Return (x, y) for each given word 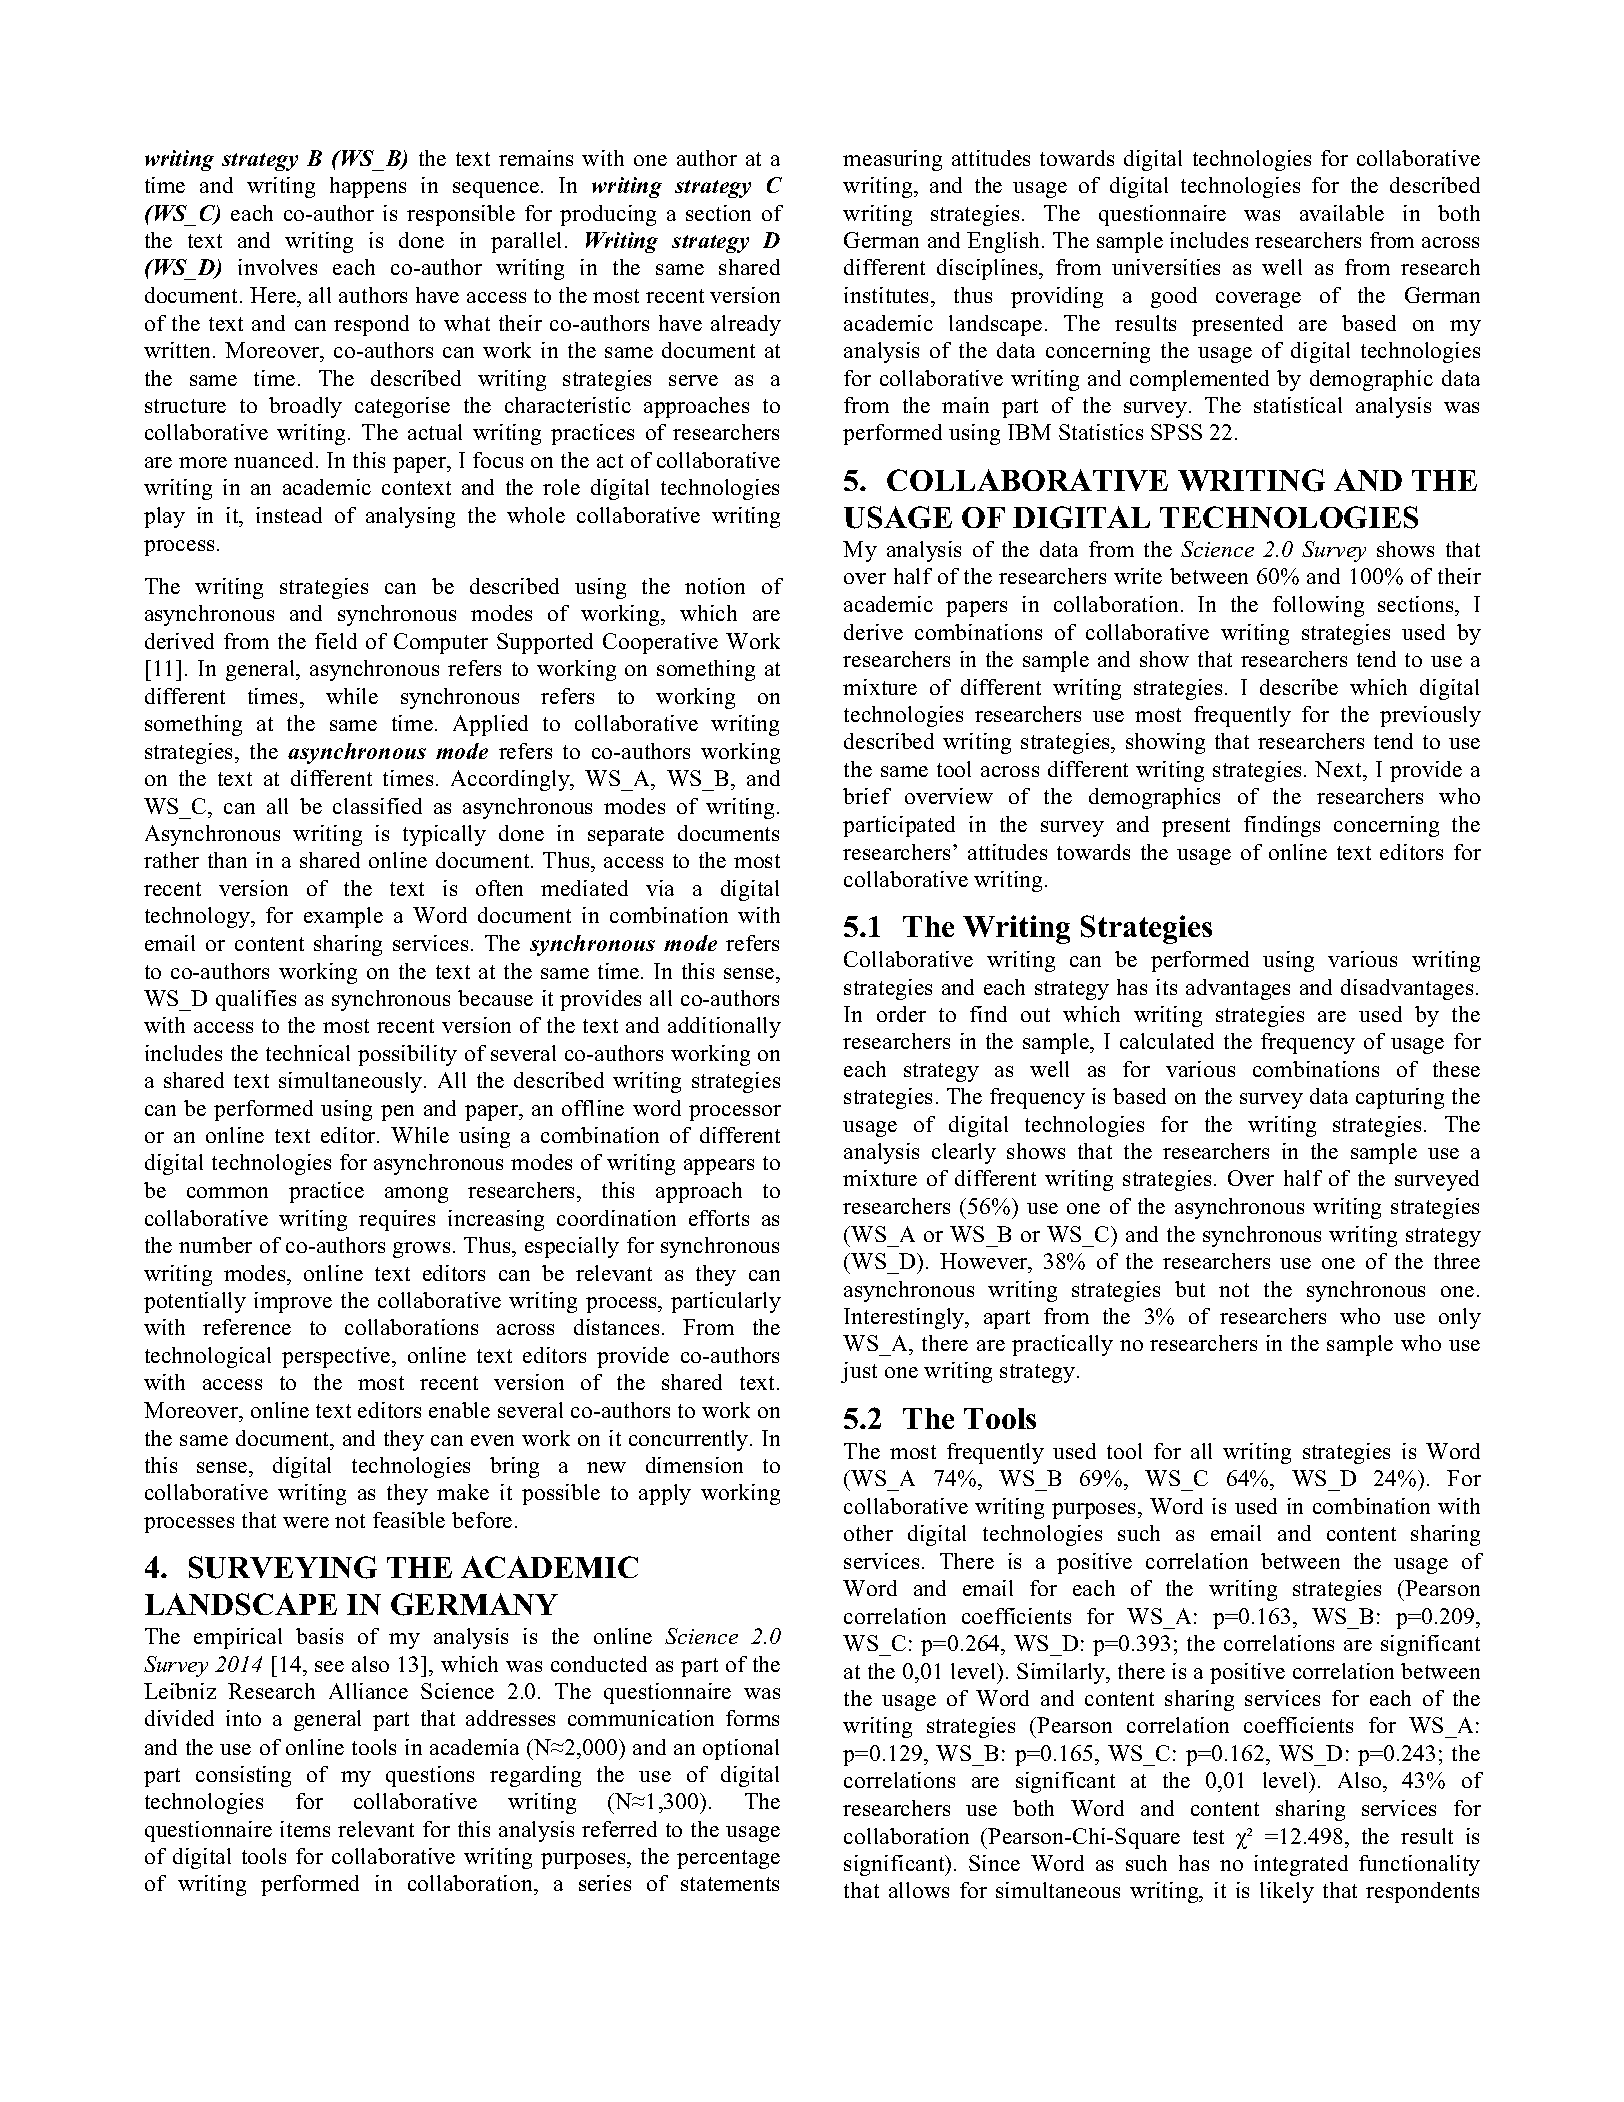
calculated (1167, 1041)
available (1342, 213)
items (305, 1829)
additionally (724, 1027)
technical (308, 1053)
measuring (892, 160)
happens (368, 187)
